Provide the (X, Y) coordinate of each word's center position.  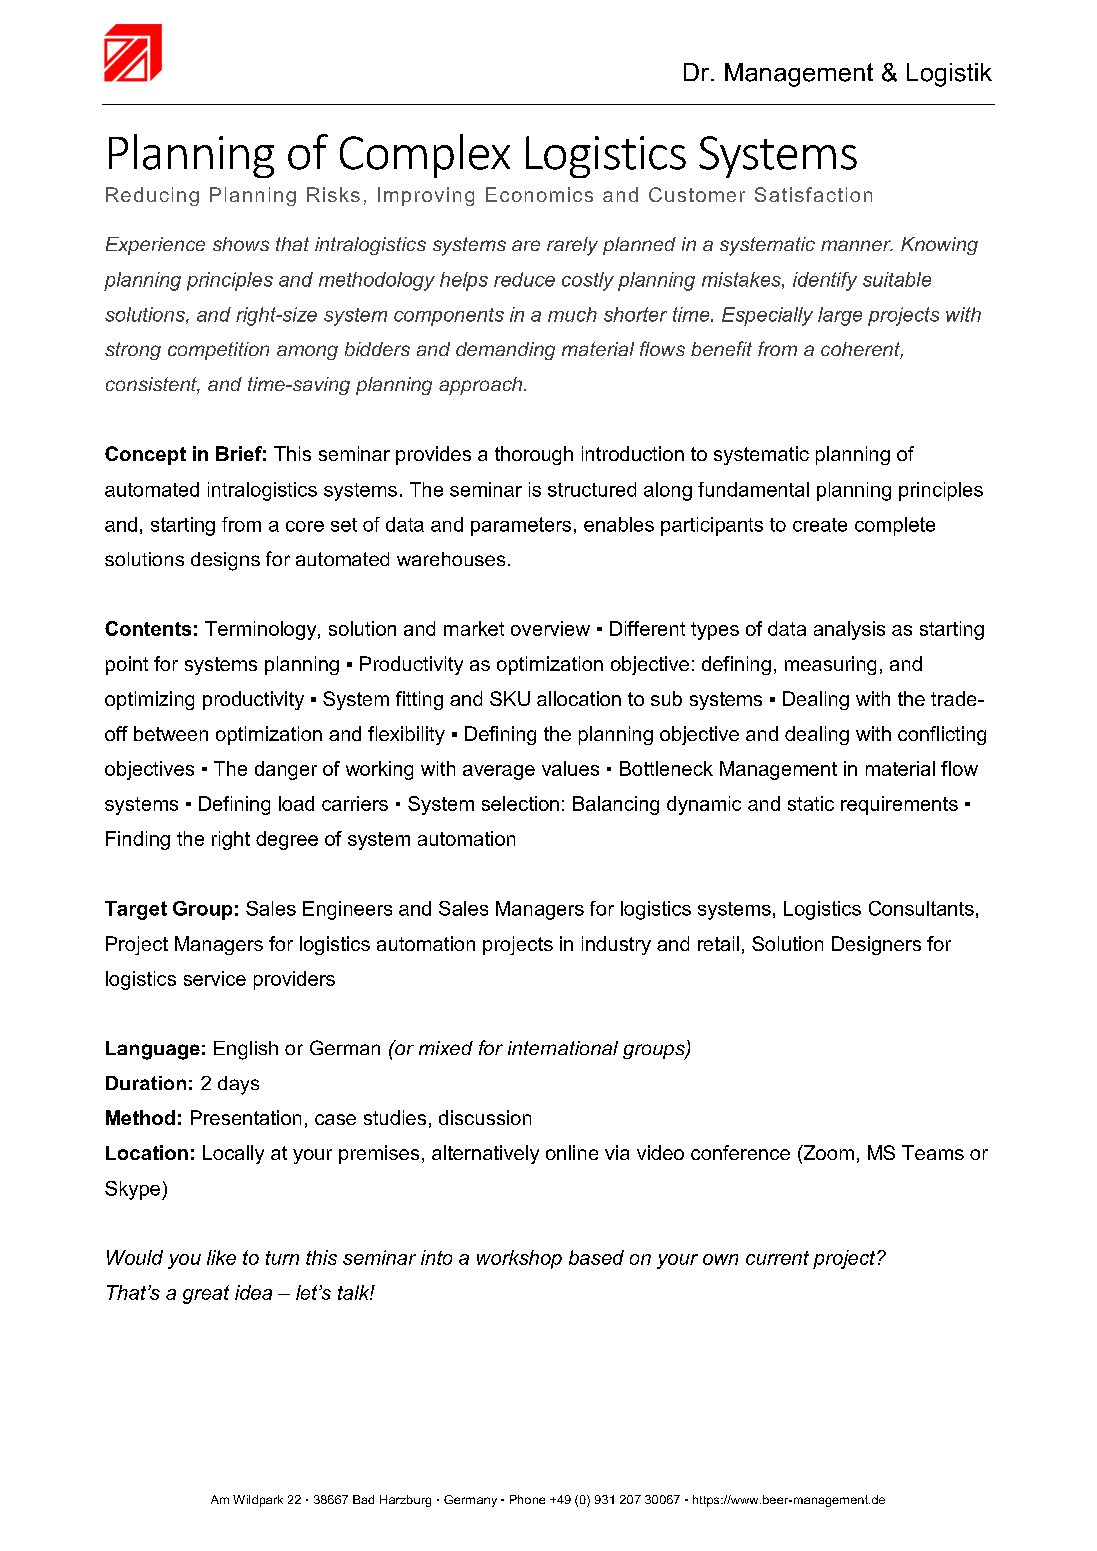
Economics (539, 194)
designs (225, 561)
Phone (527, 1499)
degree (287, 840)
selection (520, 803)
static (811, 803)
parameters (521, 526)
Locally (233, 1154)
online (572, 1152)
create (820, 525)
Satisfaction (813, 194)
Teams (933, 1152)
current (777, 1258)
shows (241, 244)
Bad (363, 1499)
